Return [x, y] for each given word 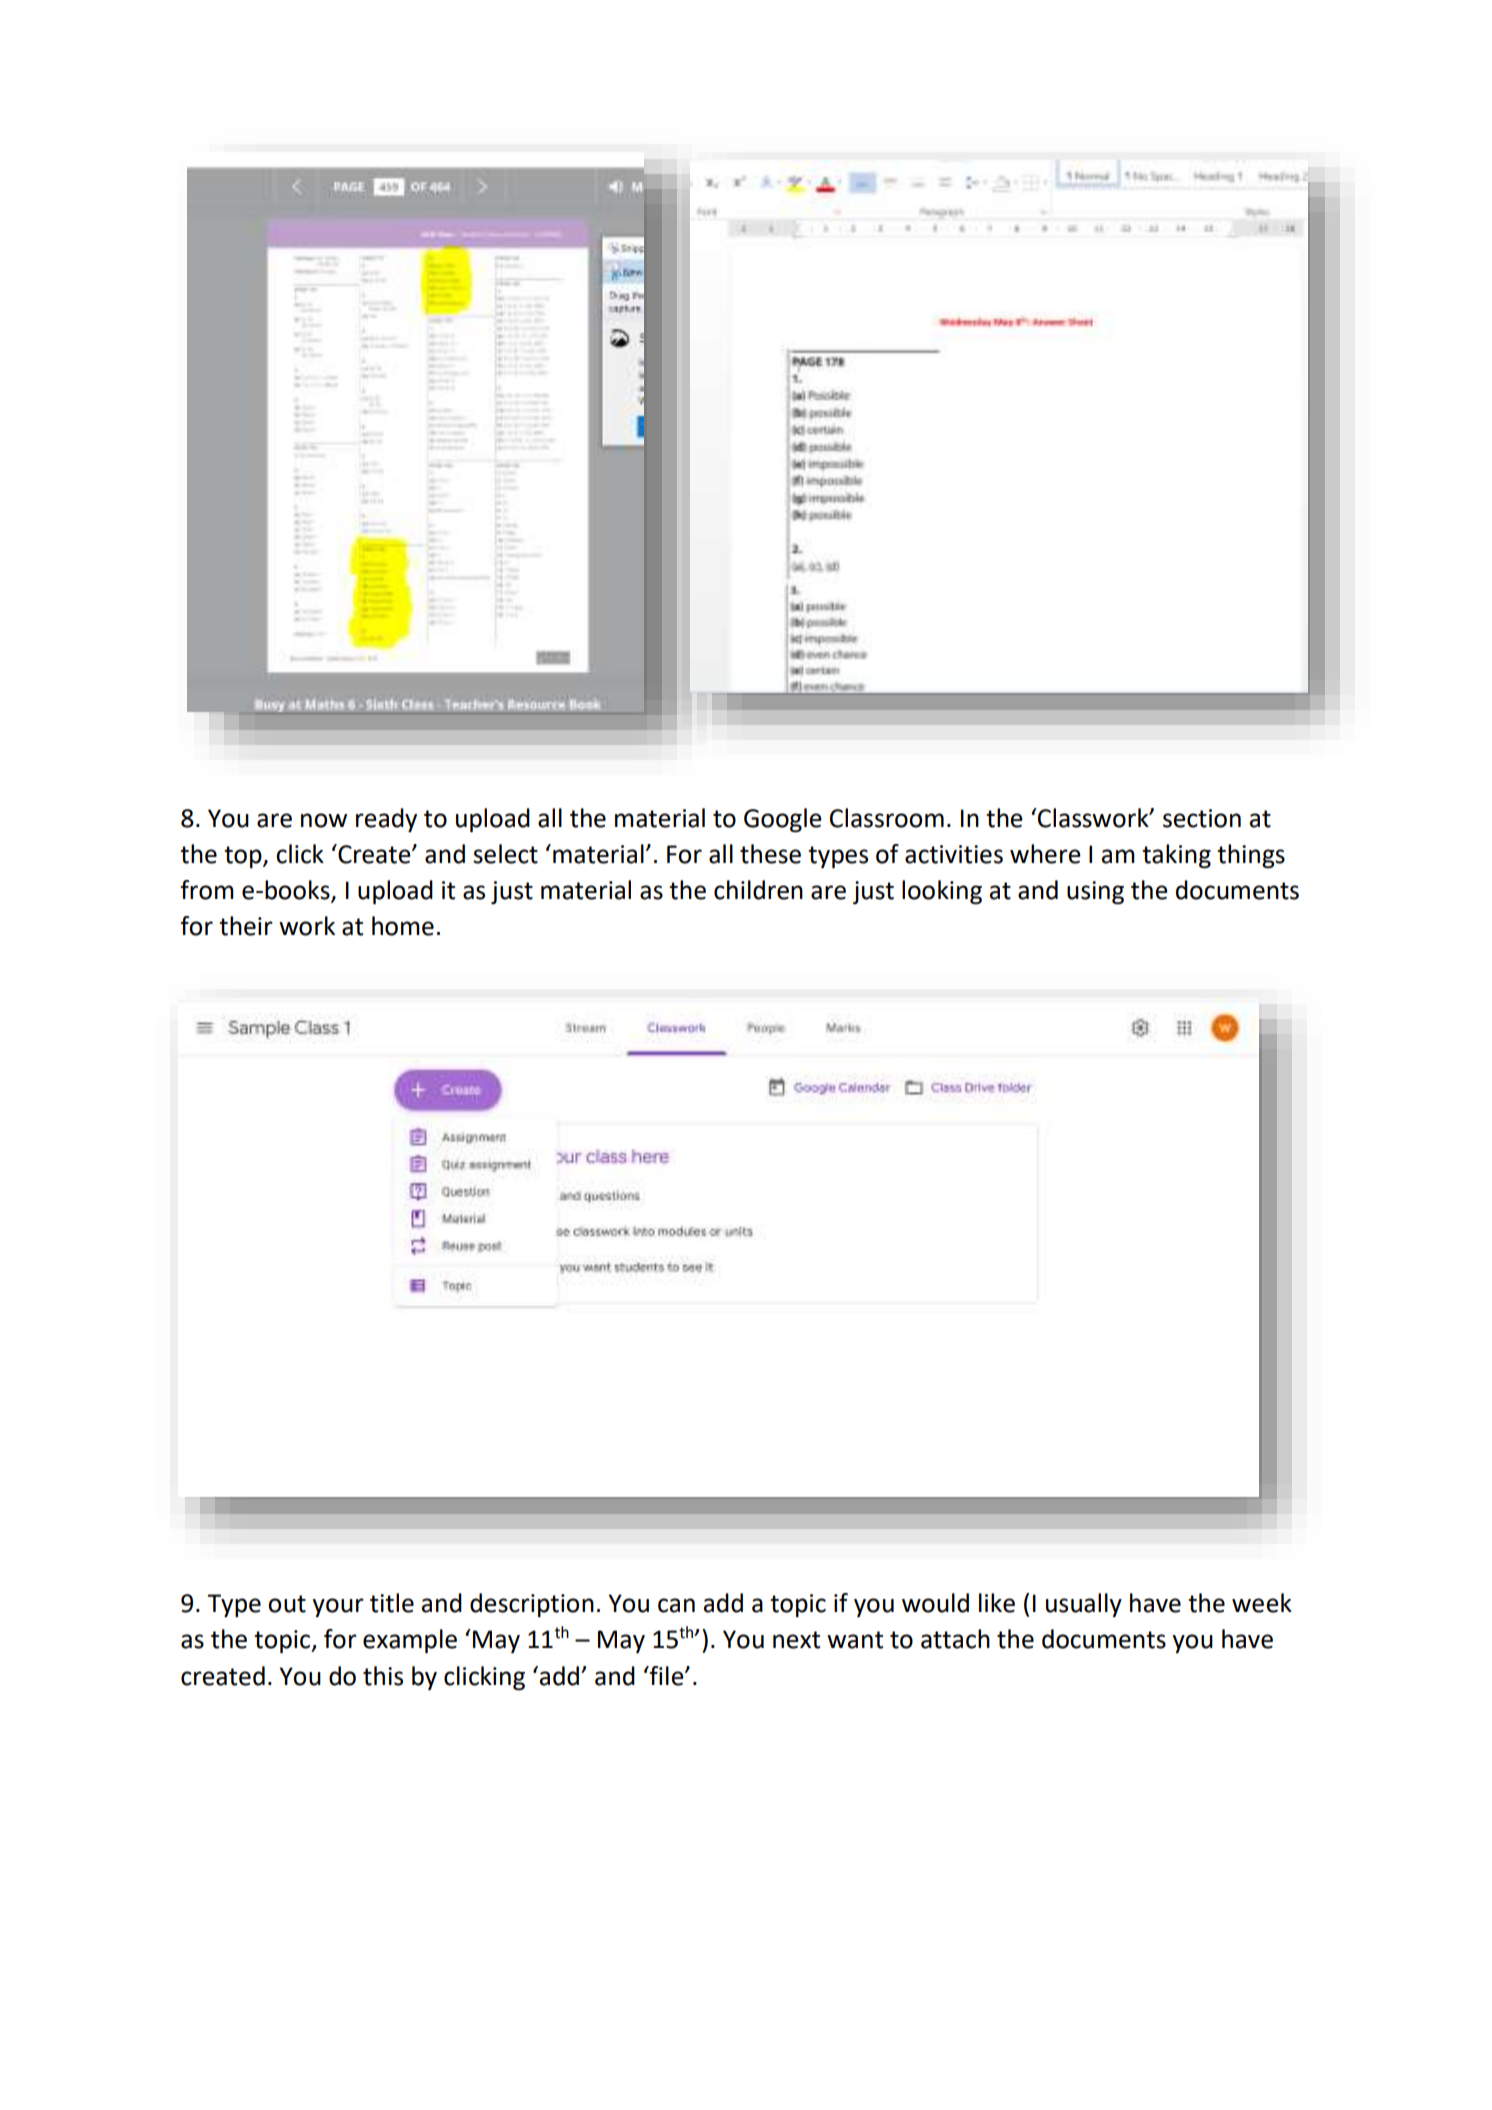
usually [1084, 1605]
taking [1176, 856]
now [324, 820]
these [770, 854]
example [410, 1641]
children [758, 890]
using [1095, 893]
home [403, 926]
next [796, 1640]
